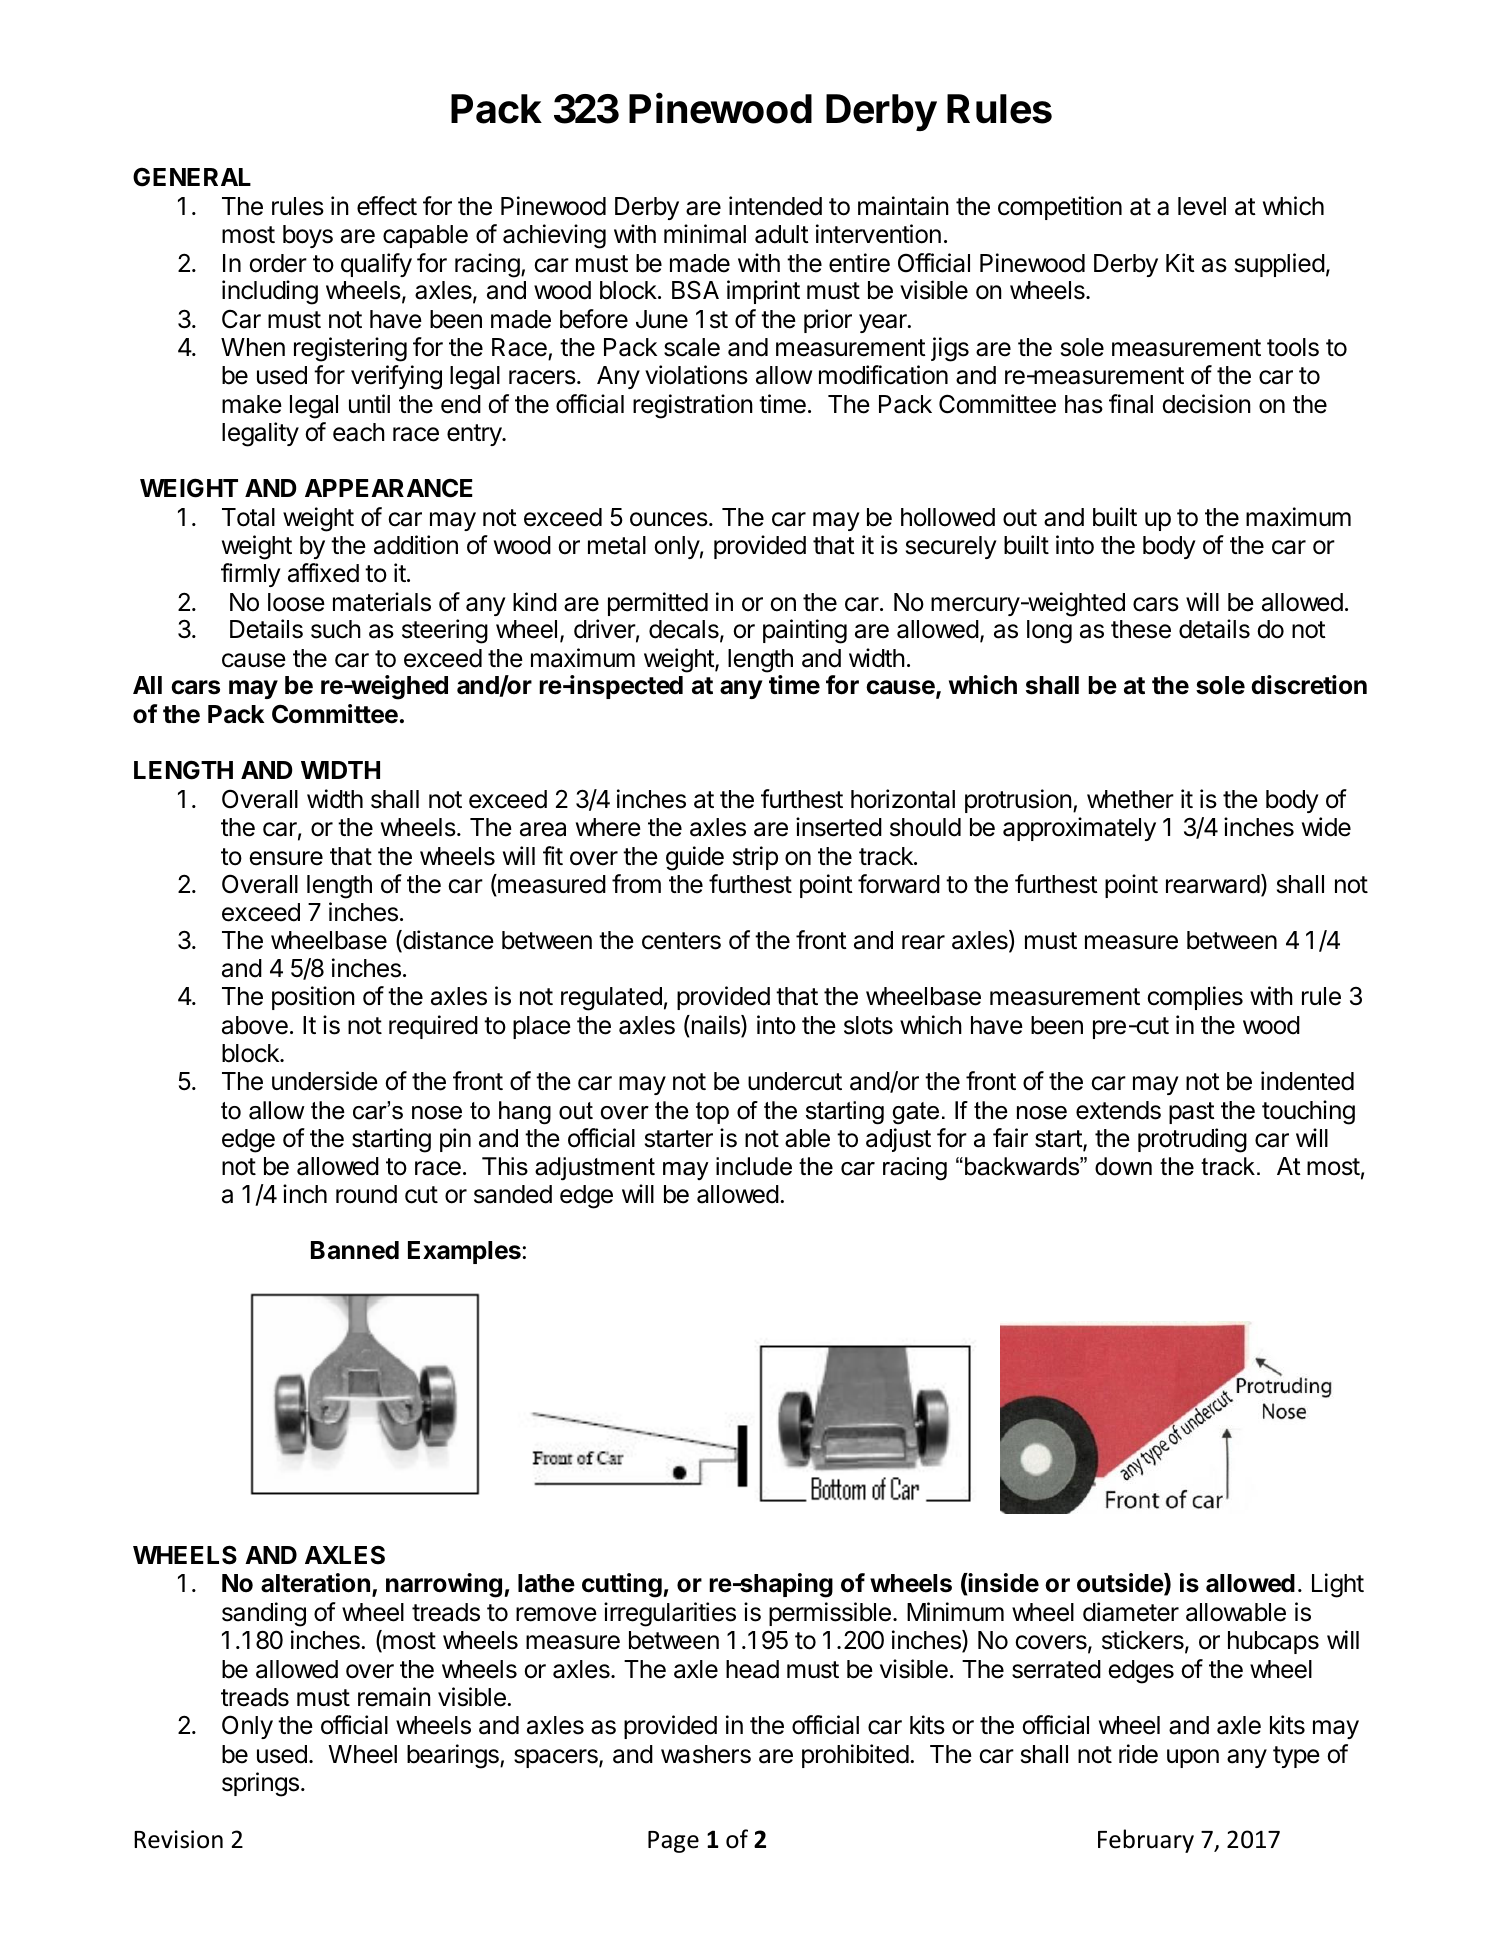 The image size is (1502, 1944). I want to click on include, so click(754, 1166).
